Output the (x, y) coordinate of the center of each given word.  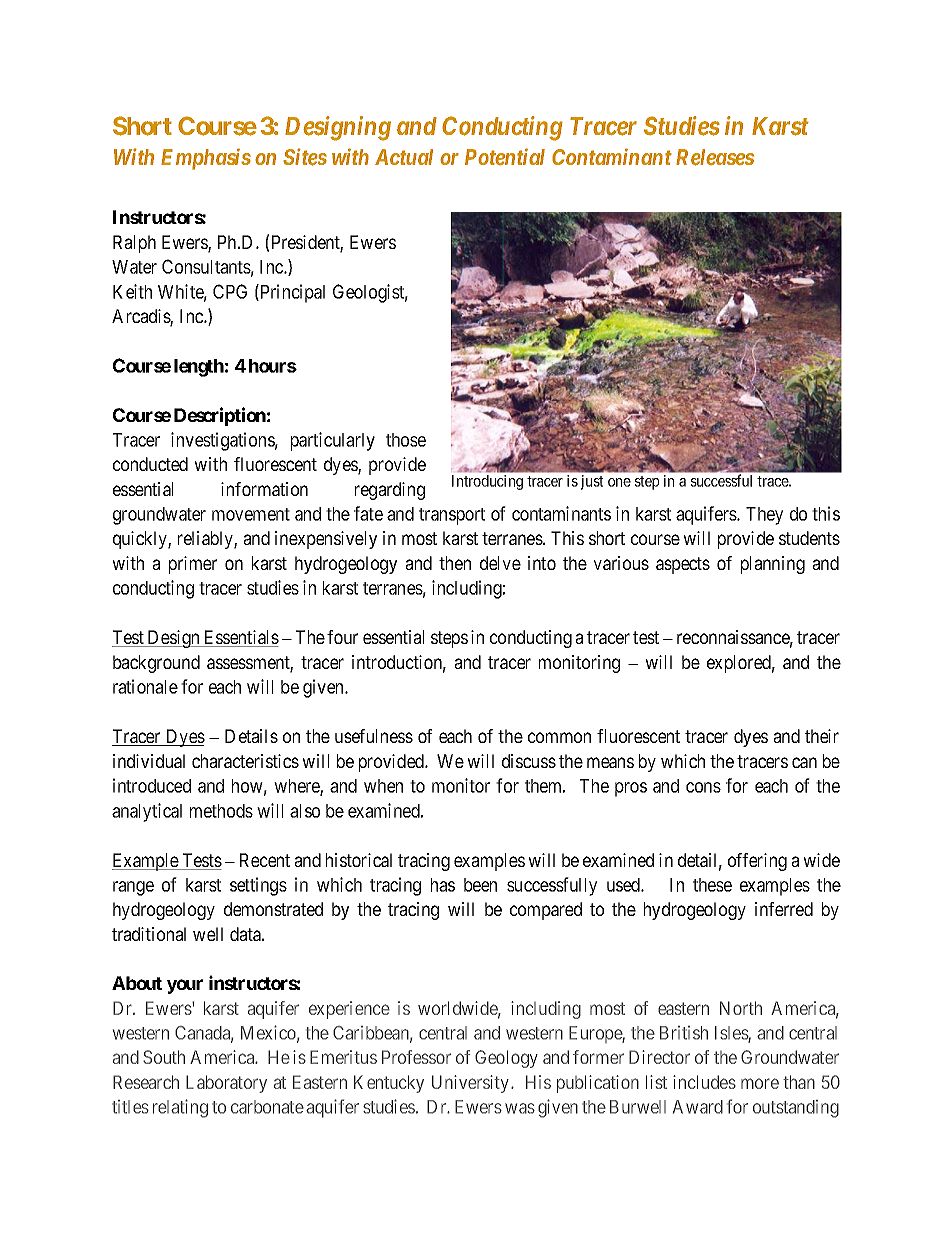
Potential (505, 156)
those (406, 440)
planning (773, 565)
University (472, 1084)
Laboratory (226, 1084)
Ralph (134, 244)
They (764, 516)
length (199, 368)
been (480, 885)
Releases (715, 157)
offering (757, 862)
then (455, 563)
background (156, 664)
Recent (265, 860)
